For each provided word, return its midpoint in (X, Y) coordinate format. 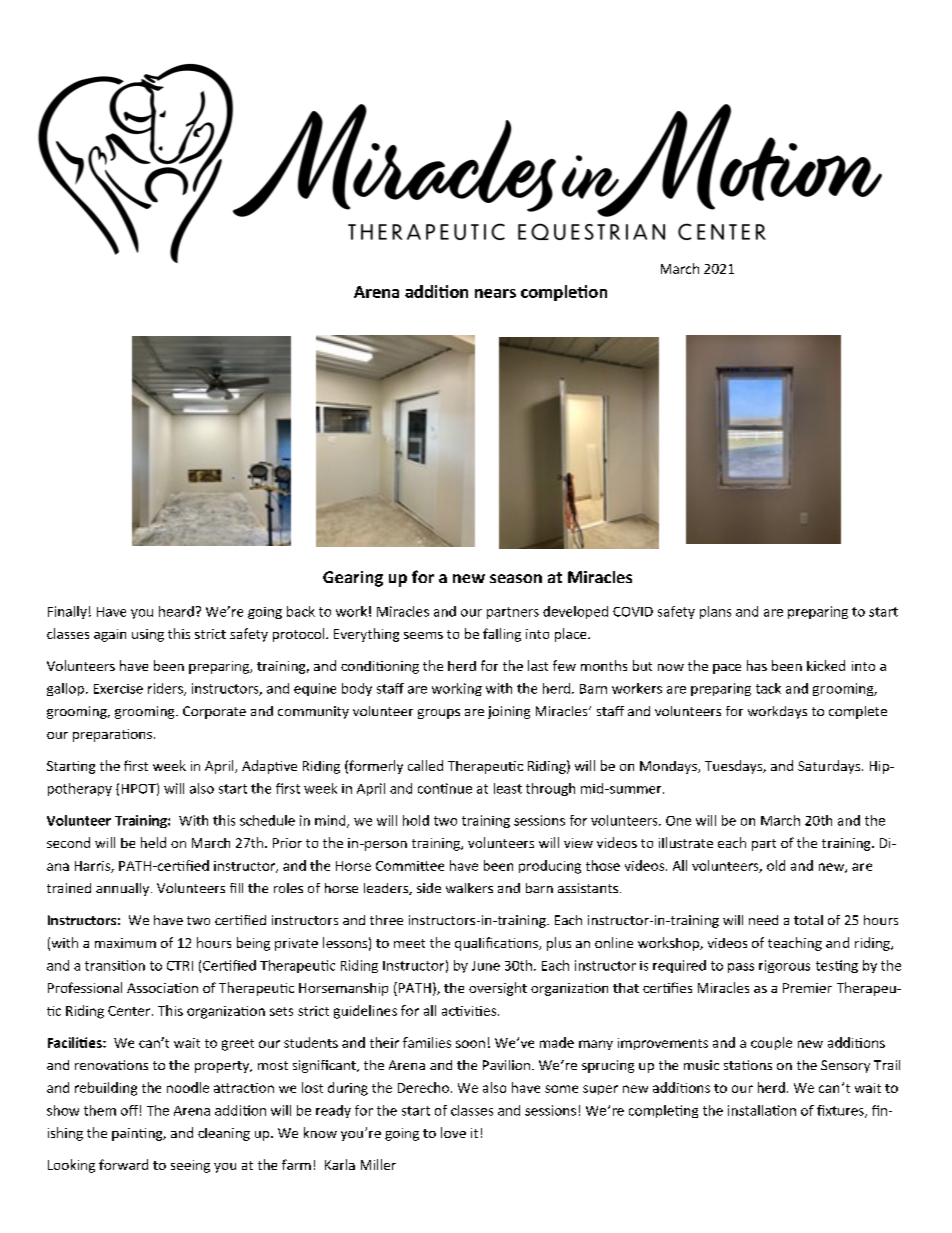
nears (495, 293)
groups (439, 714)
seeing (190, 1166)
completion (564, 293)
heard (176, 611)
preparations (112, 735)
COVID (633, 612)
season (516, 578)
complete (858, 712)
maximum (125, 943)
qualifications (497, 944)
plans (715, 612)
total (808, 920)
